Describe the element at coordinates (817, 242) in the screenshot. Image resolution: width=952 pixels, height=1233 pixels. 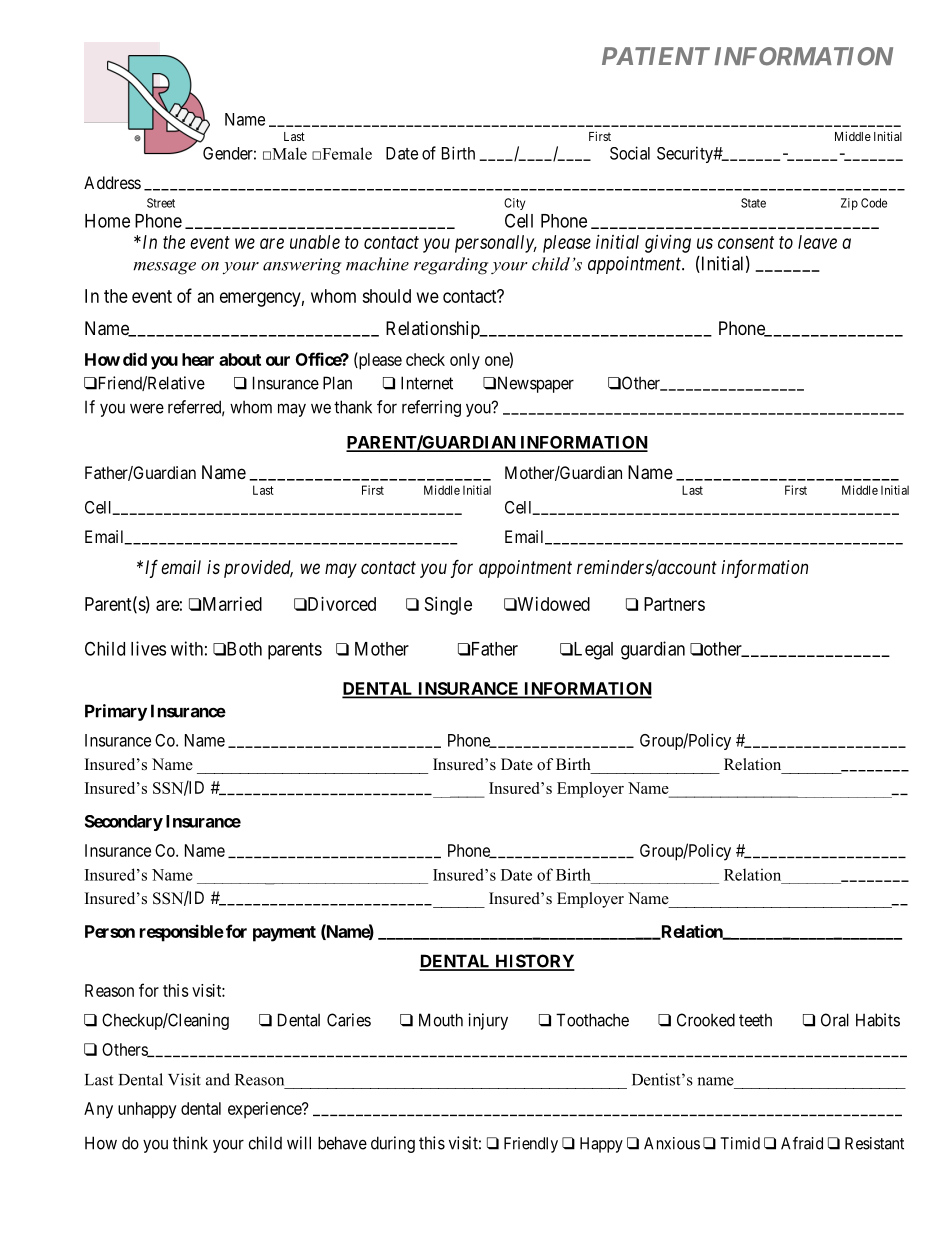
I see `leave` at that location.
